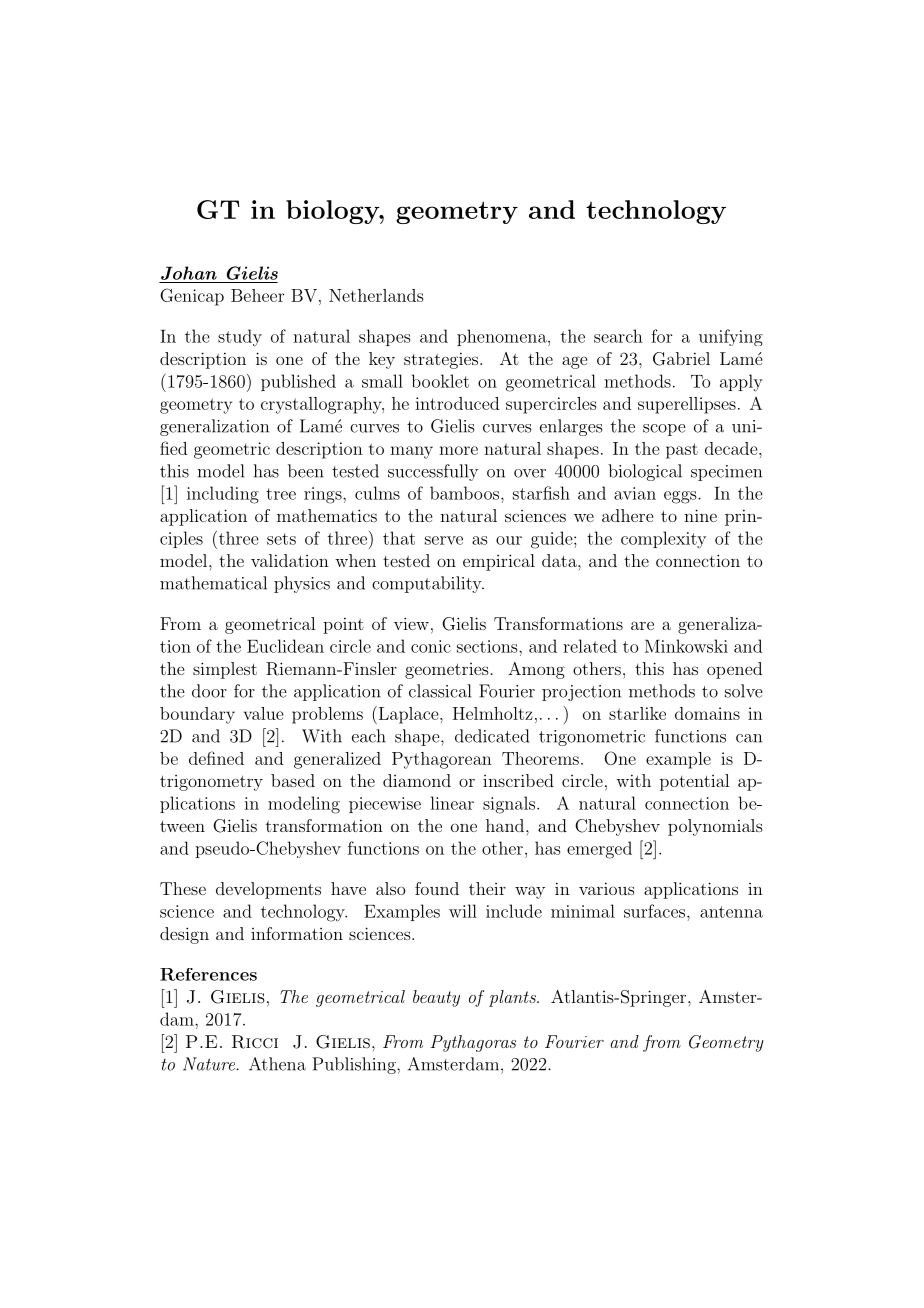 This document has height=1308, width=924. What do you see at coordinates (281, 539) in the document?
I see `sets` at bounding box center [281, 539].
